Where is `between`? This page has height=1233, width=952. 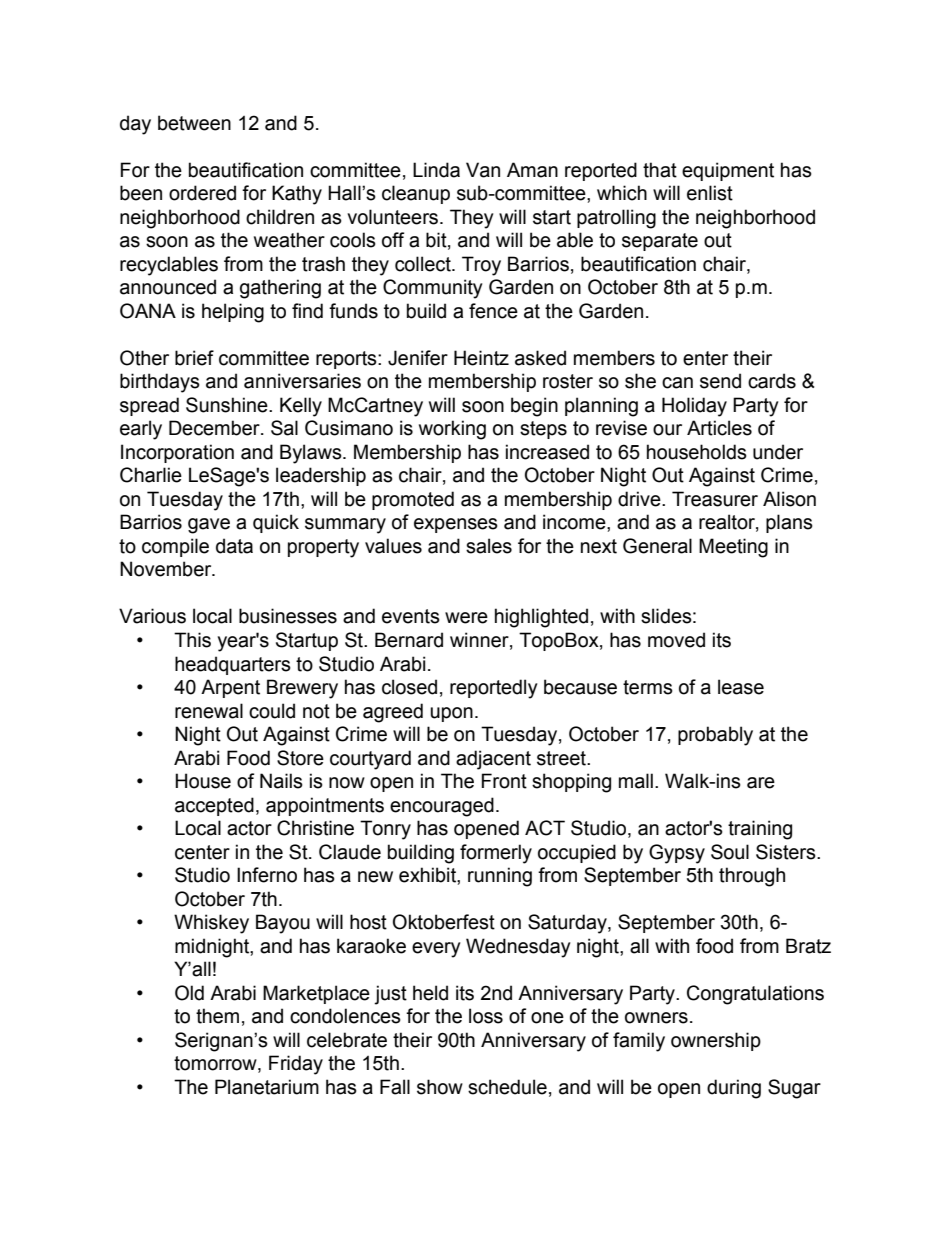 between is located at coordinates (194, 123).
